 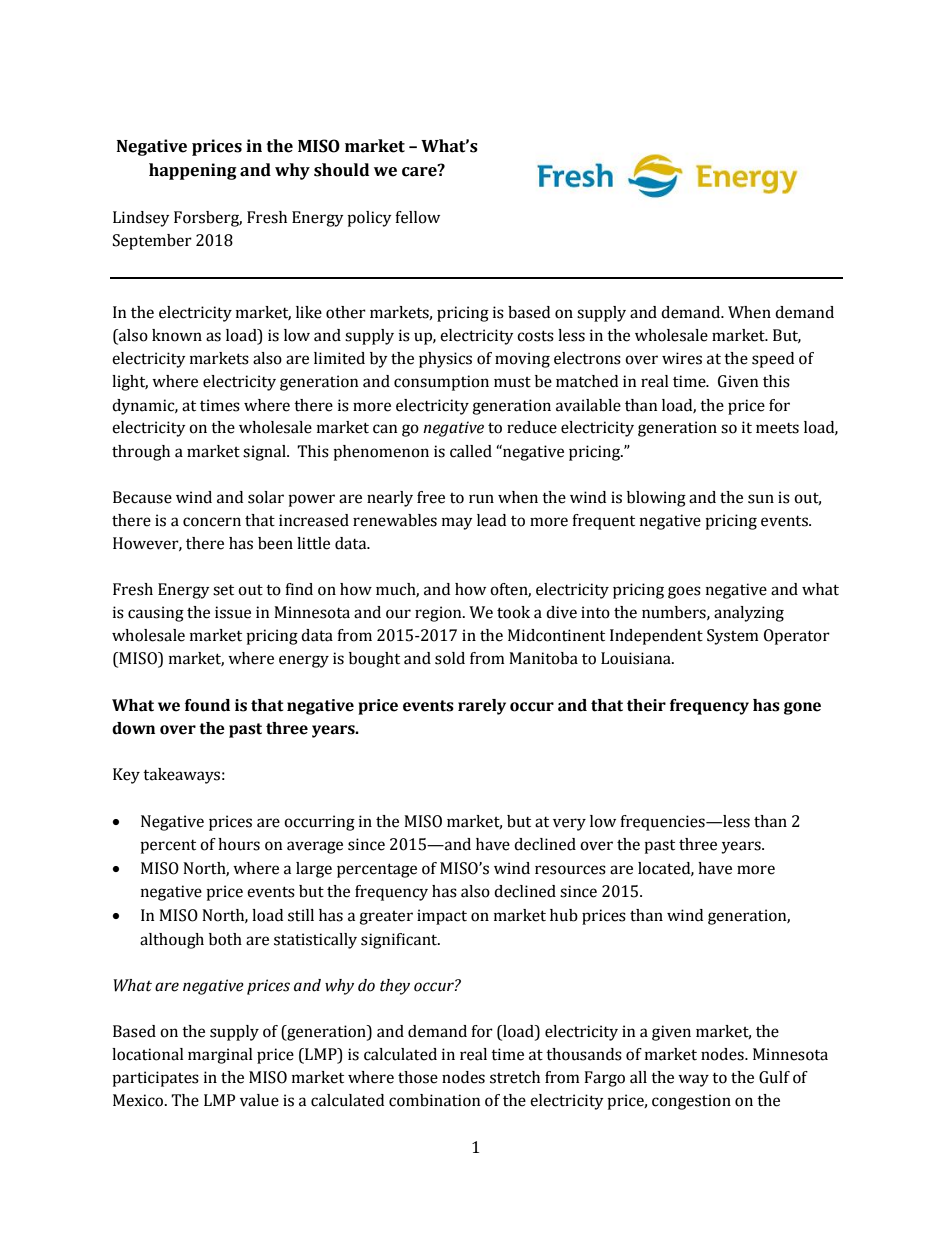 I want to click on those, so click(x=418, y=1077).
